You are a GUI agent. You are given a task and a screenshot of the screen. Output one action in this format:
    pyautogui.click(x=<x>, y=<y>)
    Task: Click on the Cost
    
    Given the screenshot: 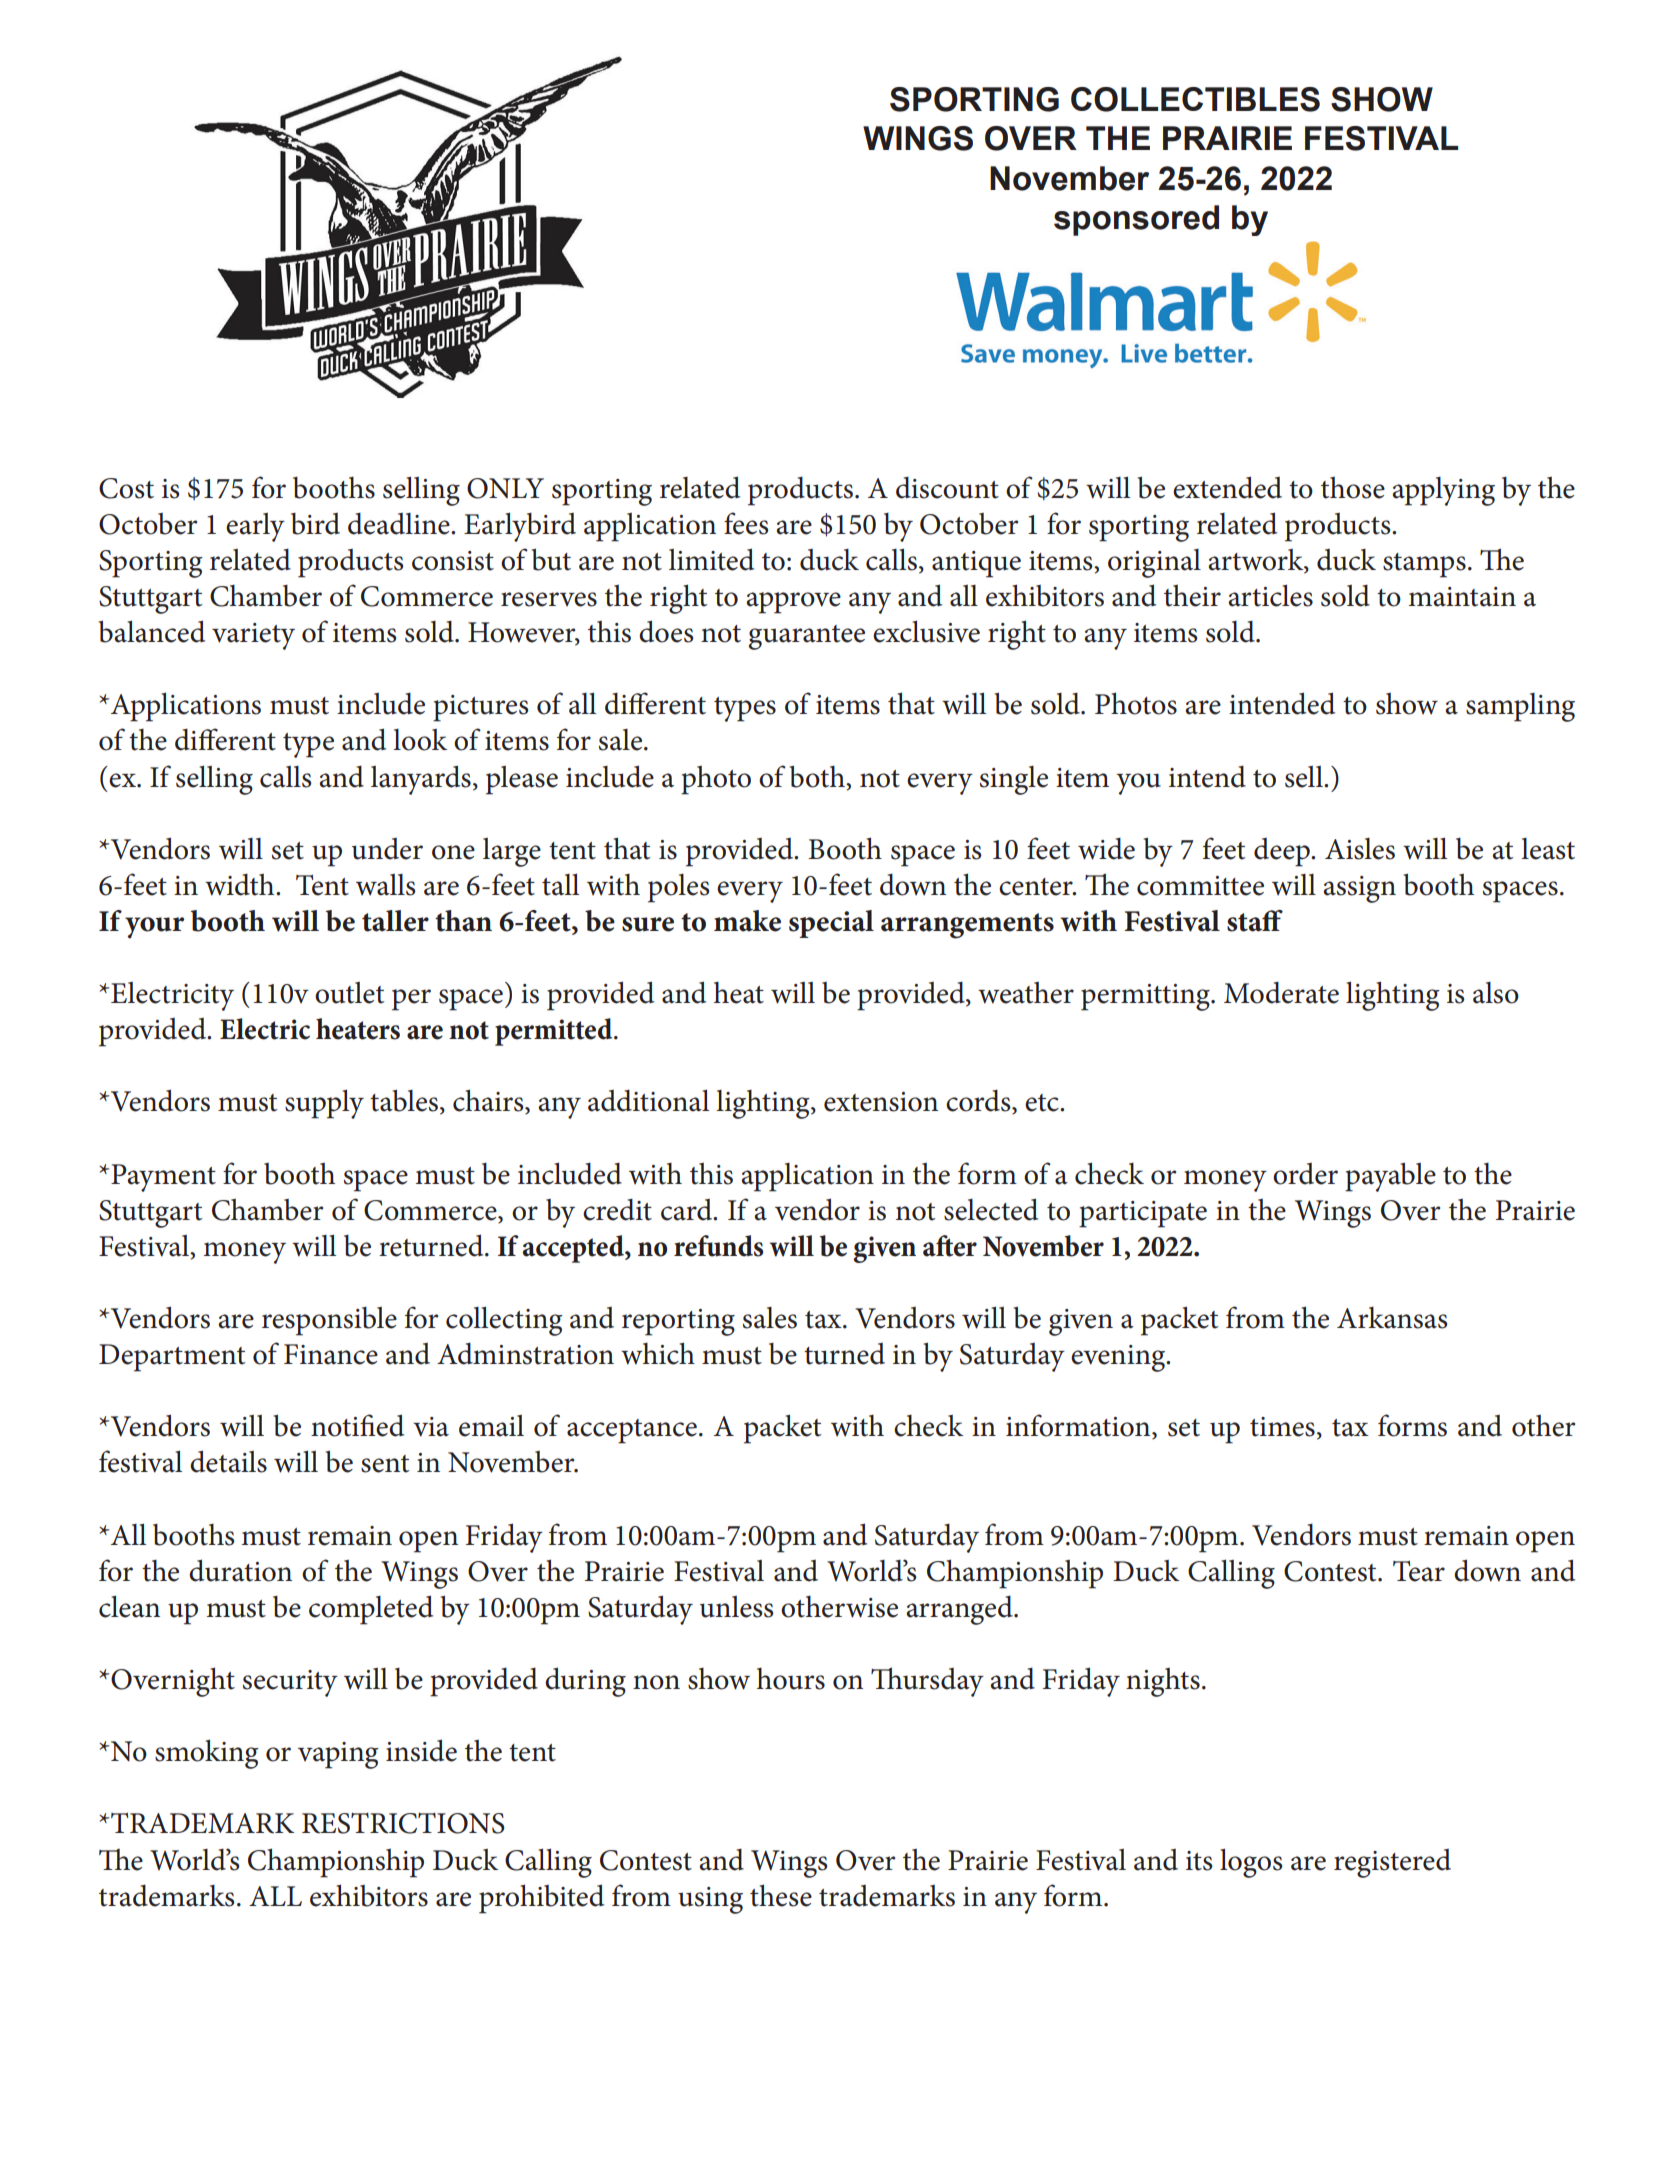 What is the action you would take?
    pyautogui.click(x=126, y=488)
